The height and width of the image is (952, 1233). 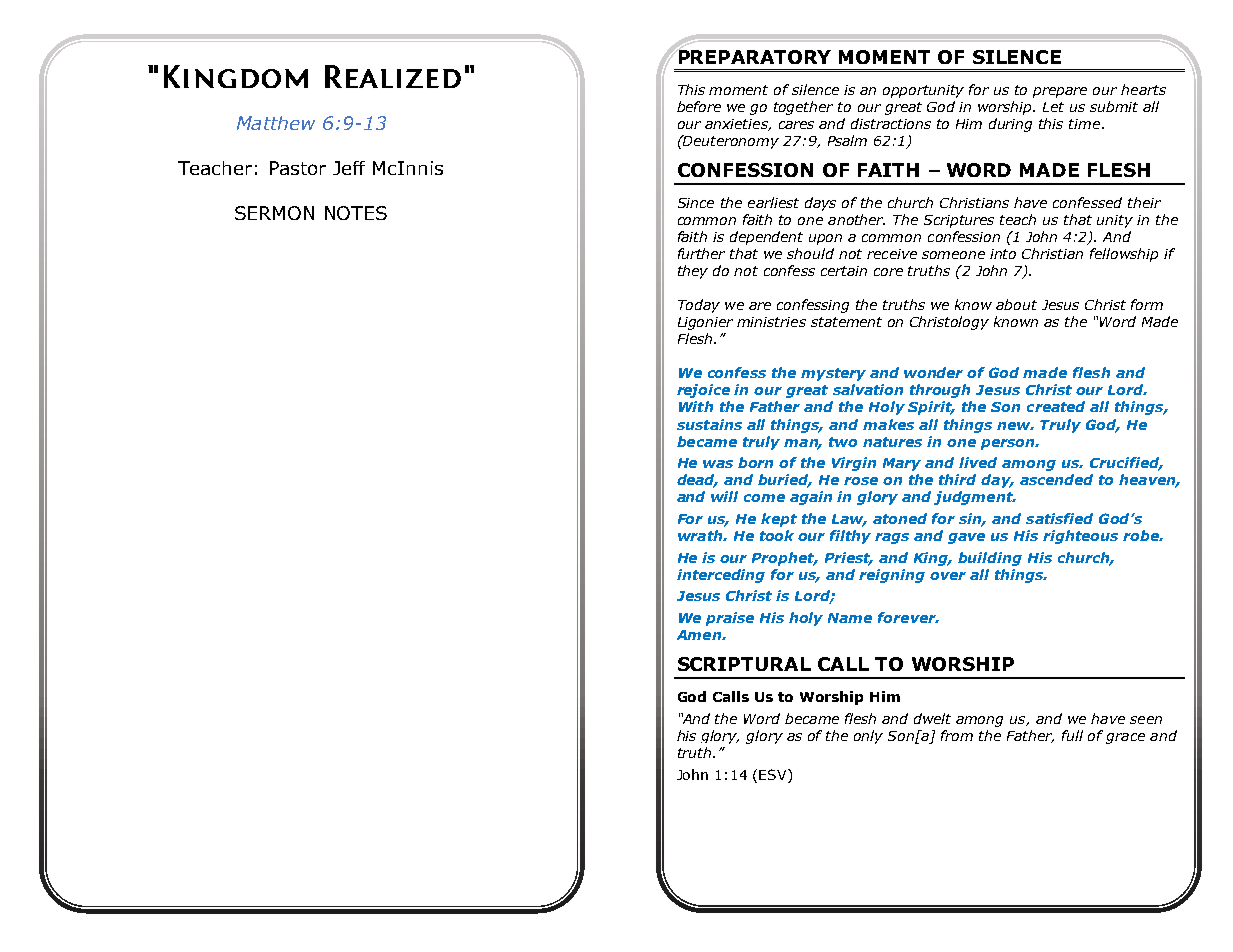 What do you see at coordinates (753, 56) in the image?
I see `PREPARATORY` at bounding box center [753, 56].
